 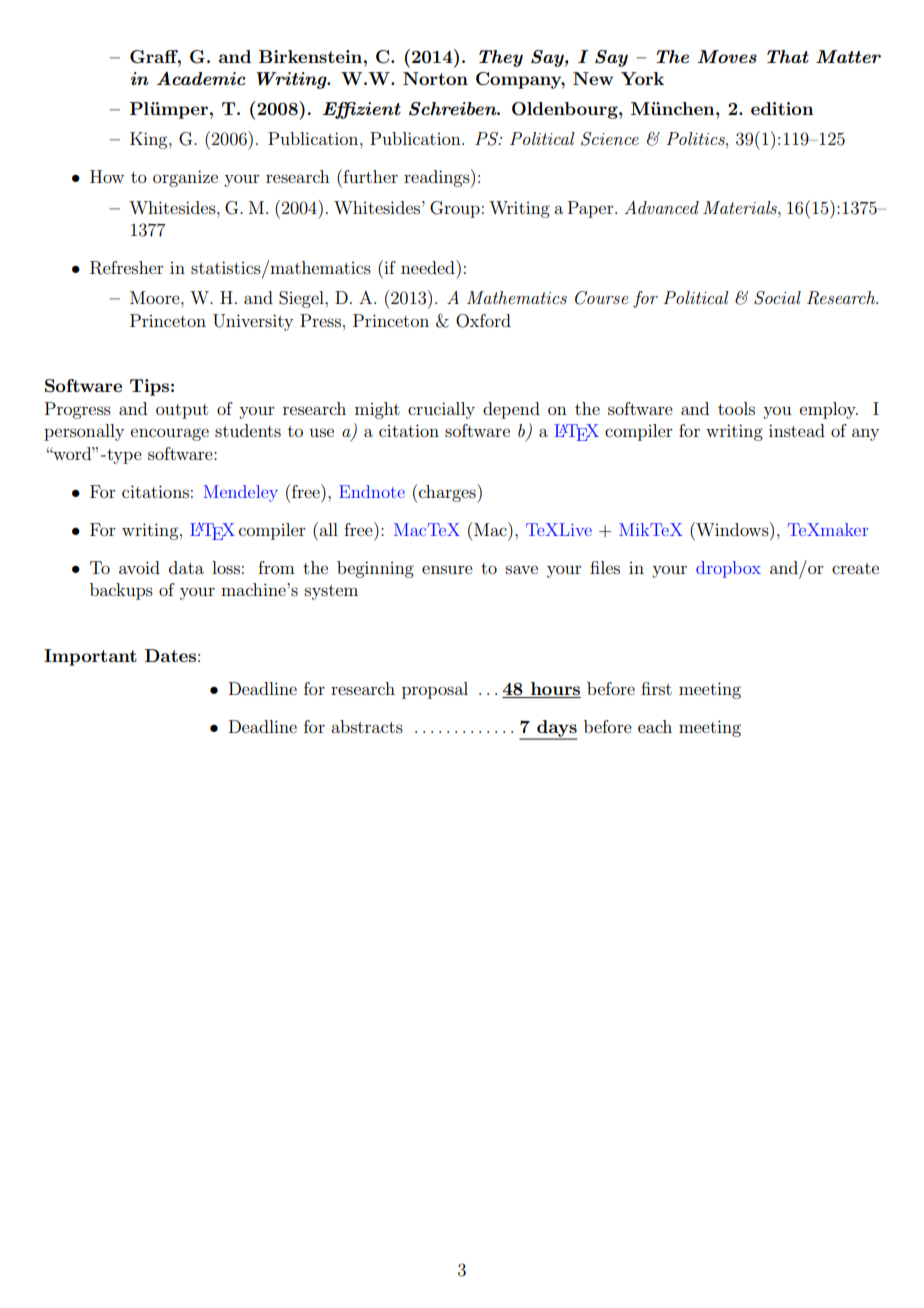 What do you see at coordinates (788, 56) in the screenshot?
I see `That` at bounding box center [788, 56].
